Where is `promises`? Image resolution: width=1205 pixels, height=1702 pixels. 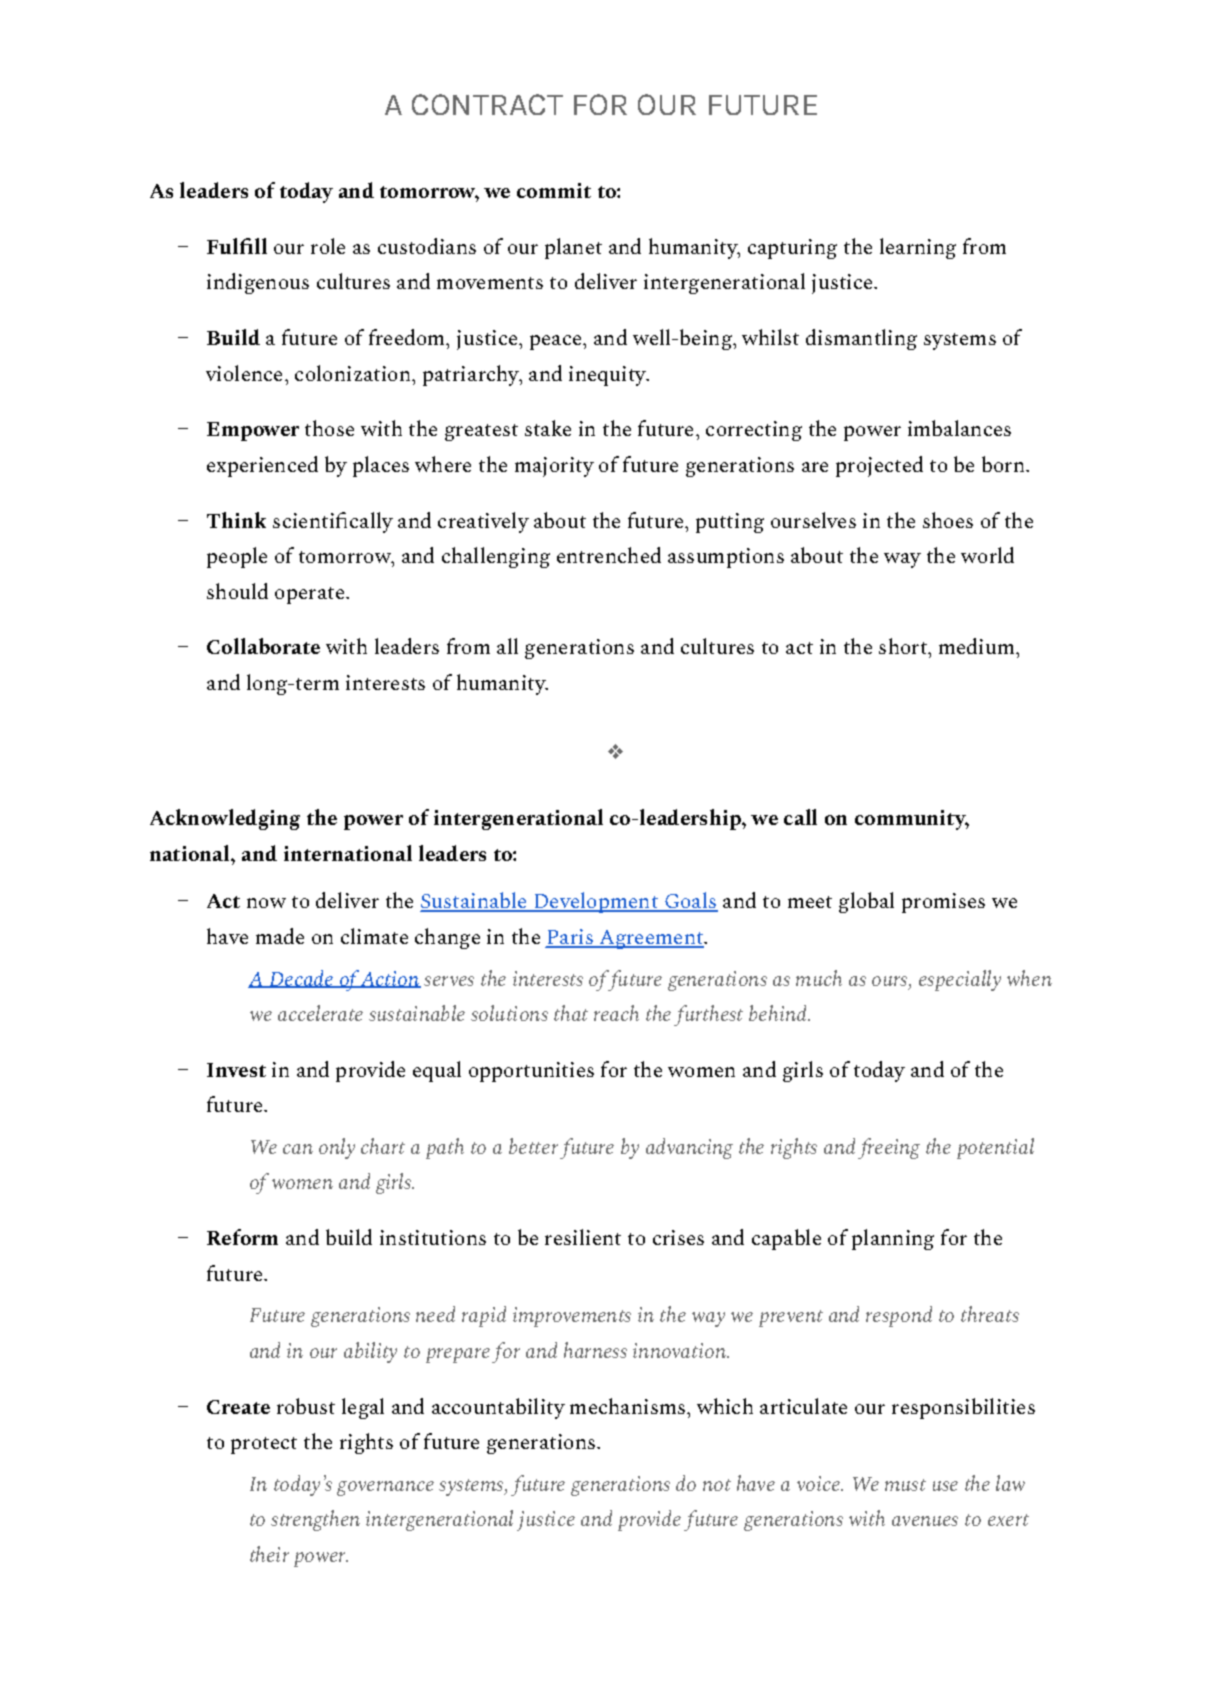 promises is located at coordinates (943, 903).
